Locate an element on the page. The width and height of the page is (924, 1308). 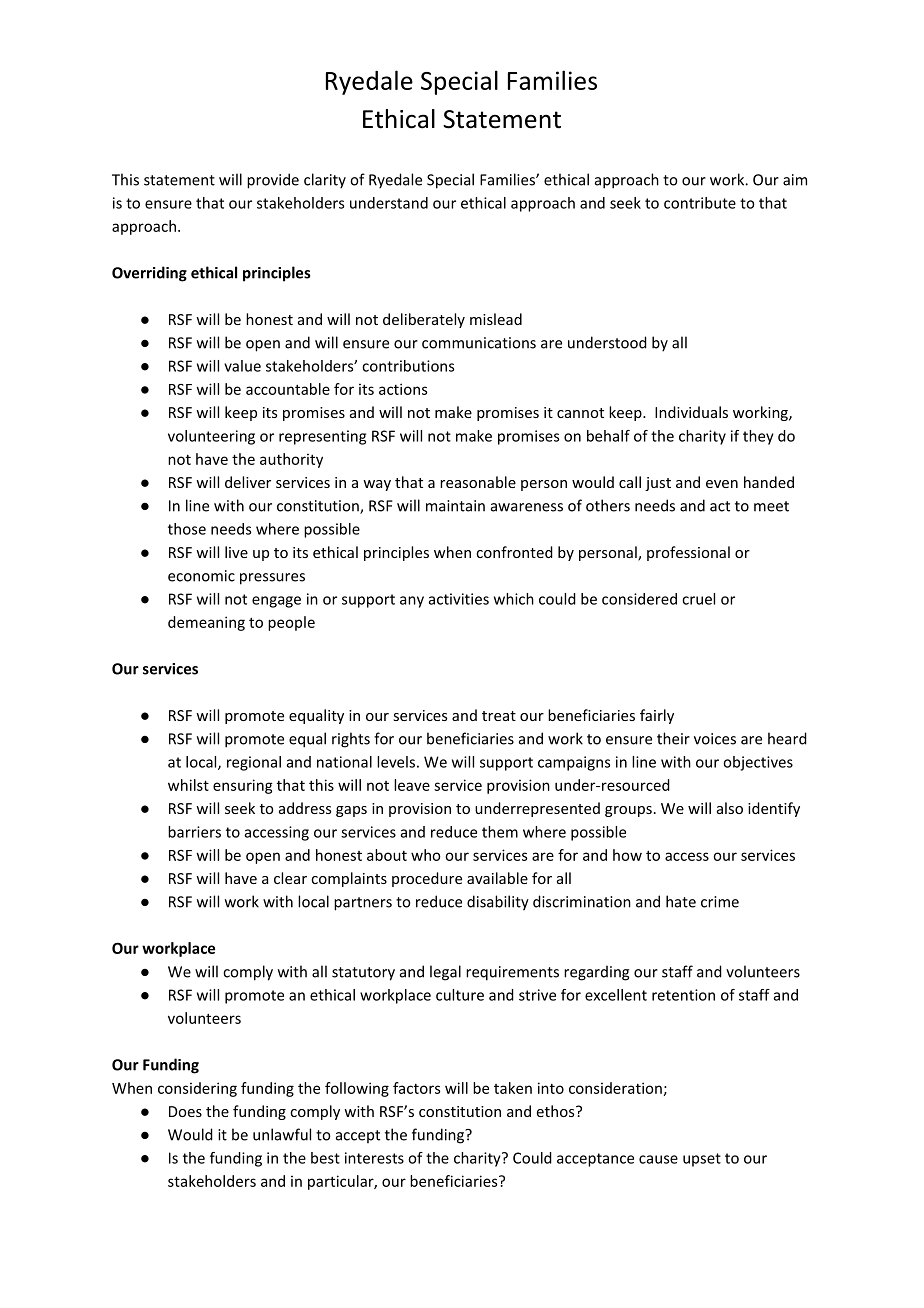
mislead is located at coordinates (496, 319).
